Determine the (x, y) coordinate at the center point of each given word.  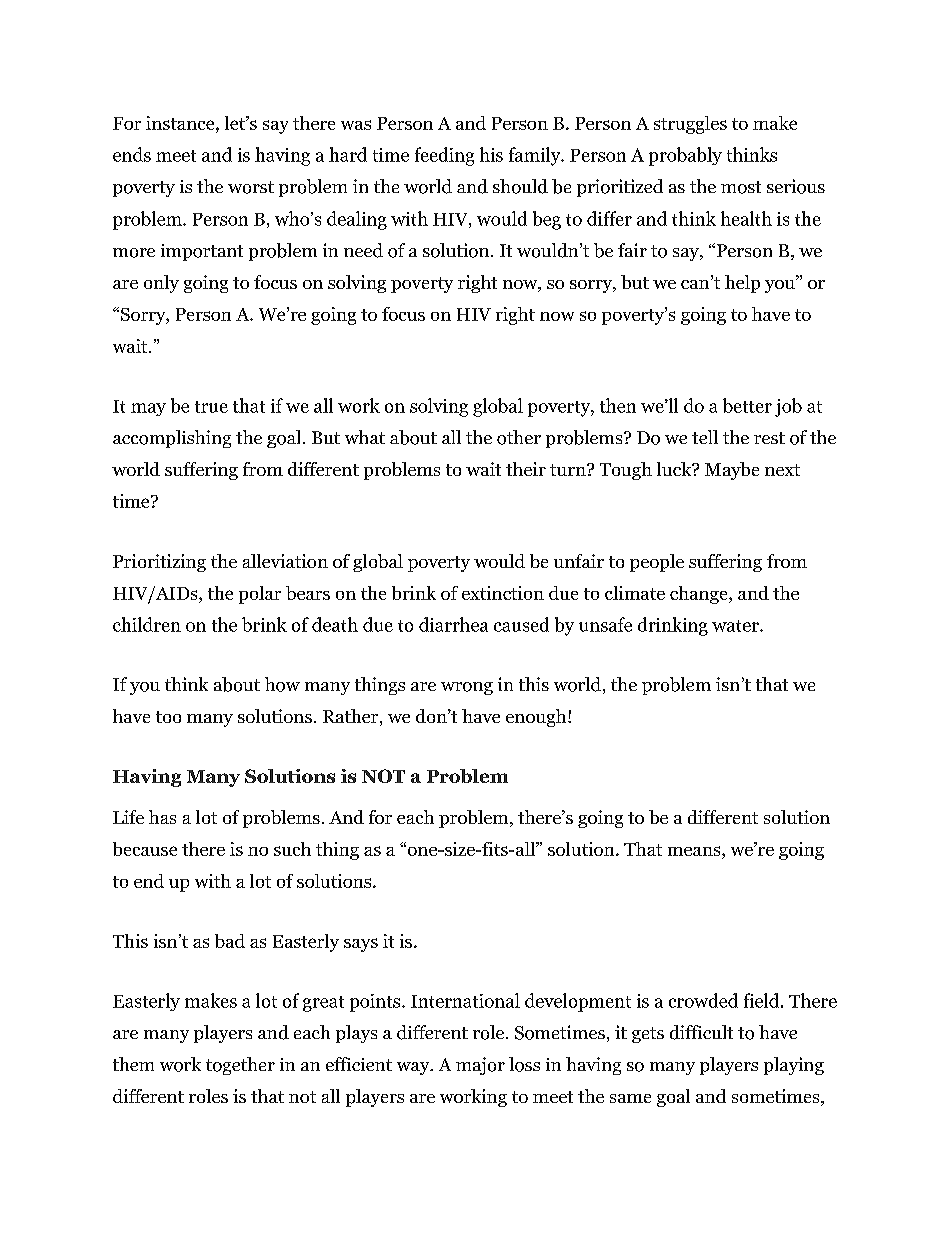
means (695, 851)
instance (181, 123)
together (240, 1066)
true (211, 407)
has (162, 817)
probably (685, 156)
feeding (444, 156)
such (292, 849)
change (700, 595)
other (519, 437)
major (480, 1066)
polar (260, 595)
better (747, 405)
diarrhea (453, 624)
